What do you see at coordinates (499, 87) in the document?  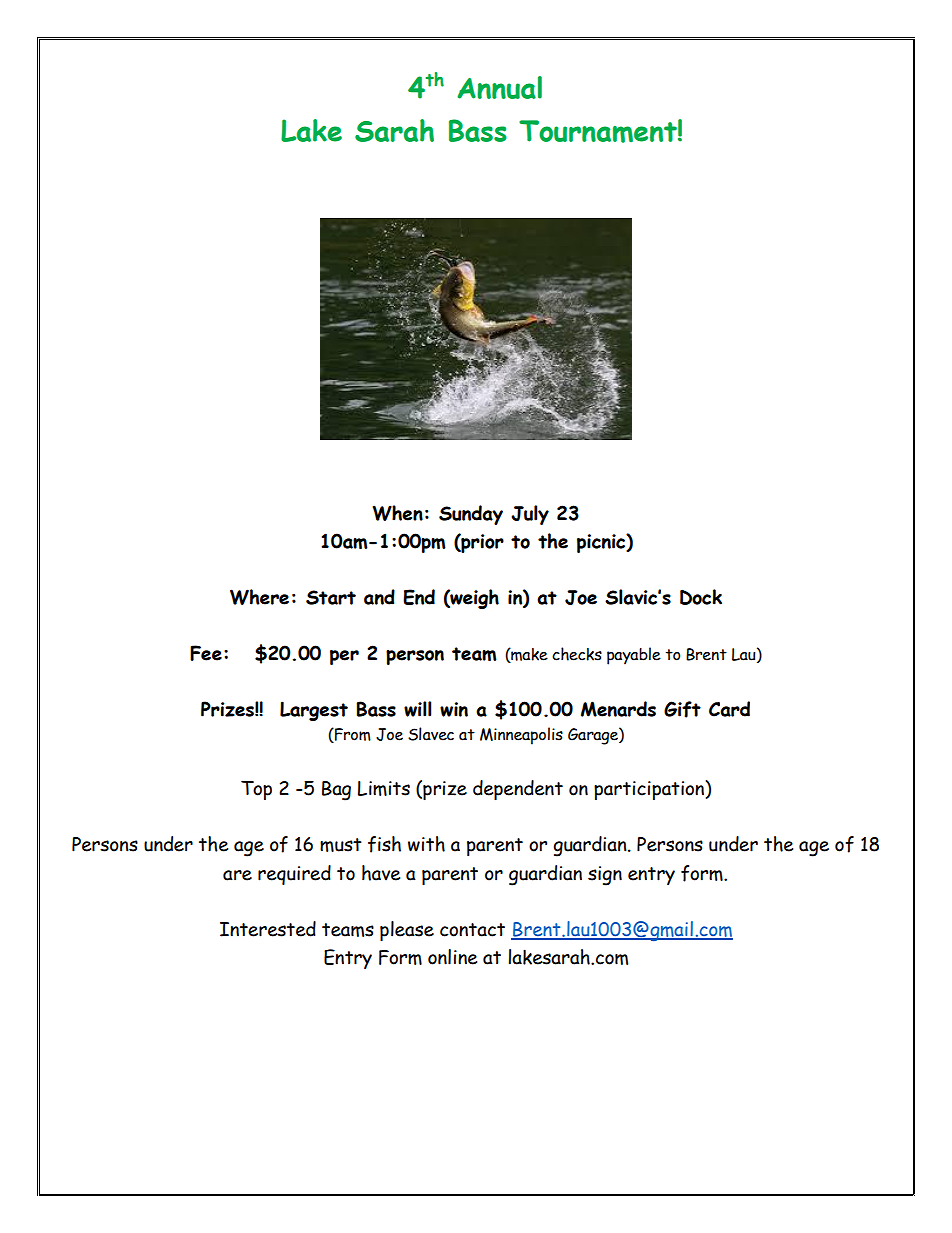 I see `Annual` at bounding box center [499, 87].
